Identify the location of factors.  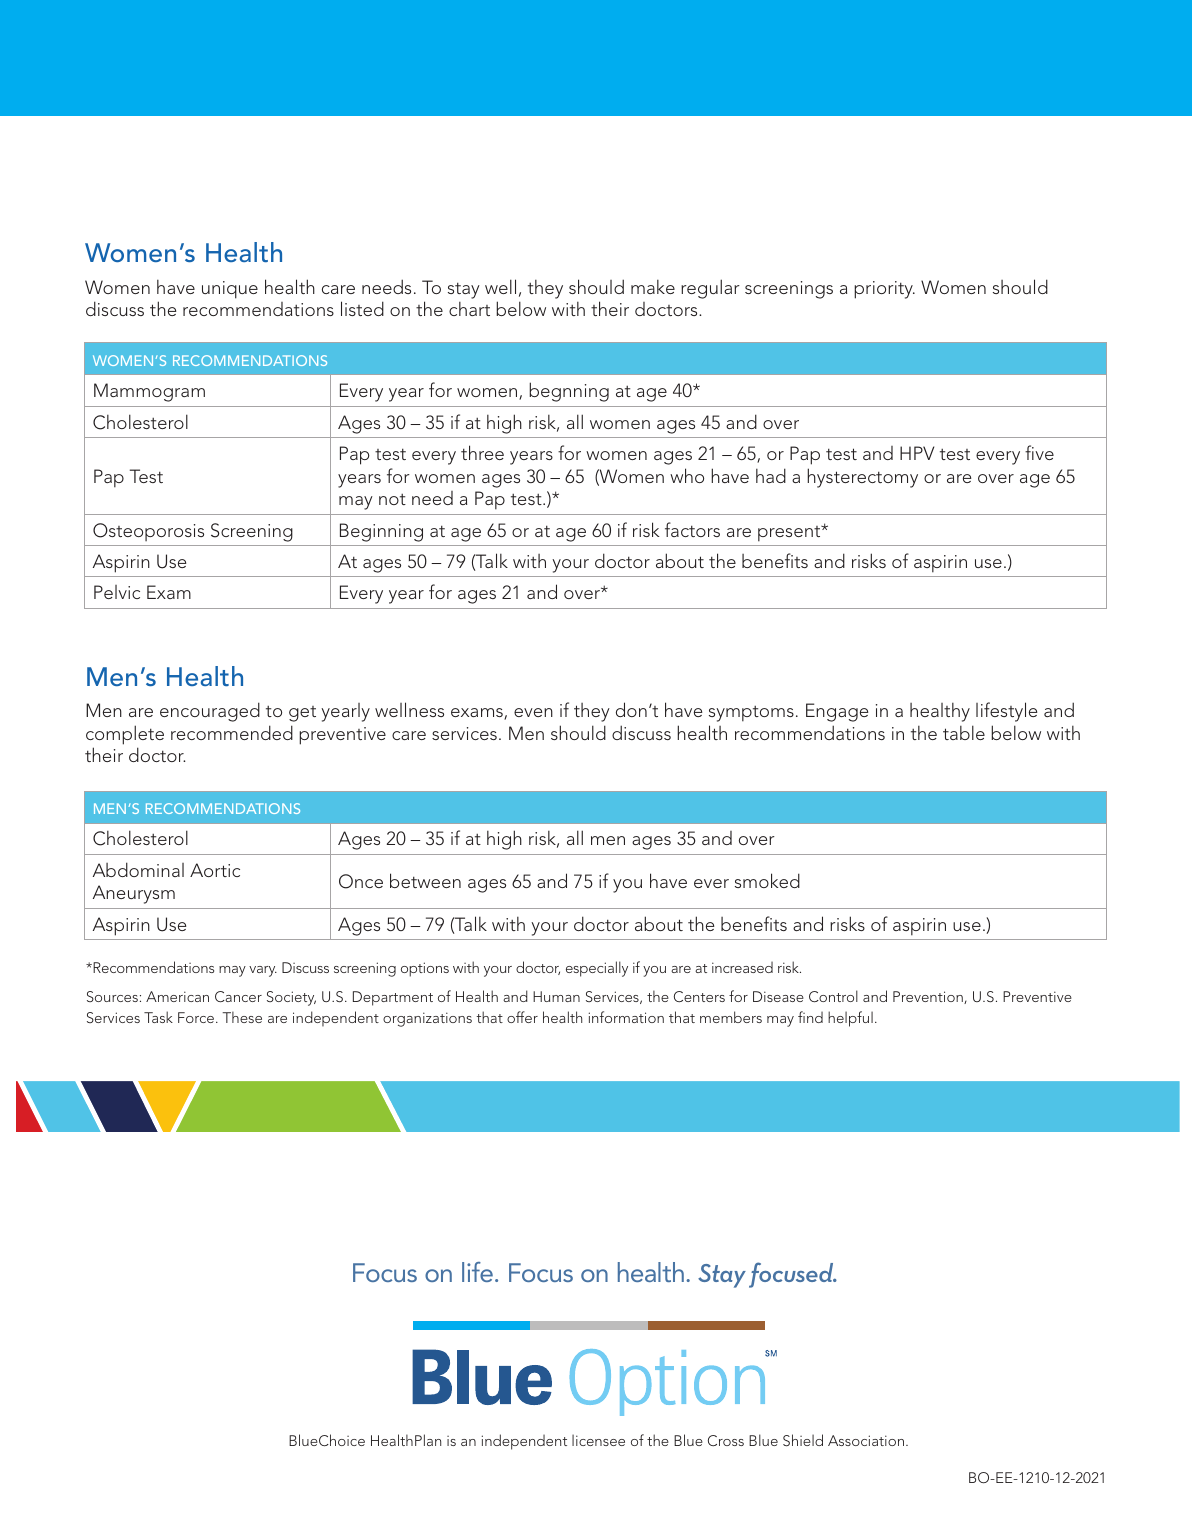
(692, 529).
